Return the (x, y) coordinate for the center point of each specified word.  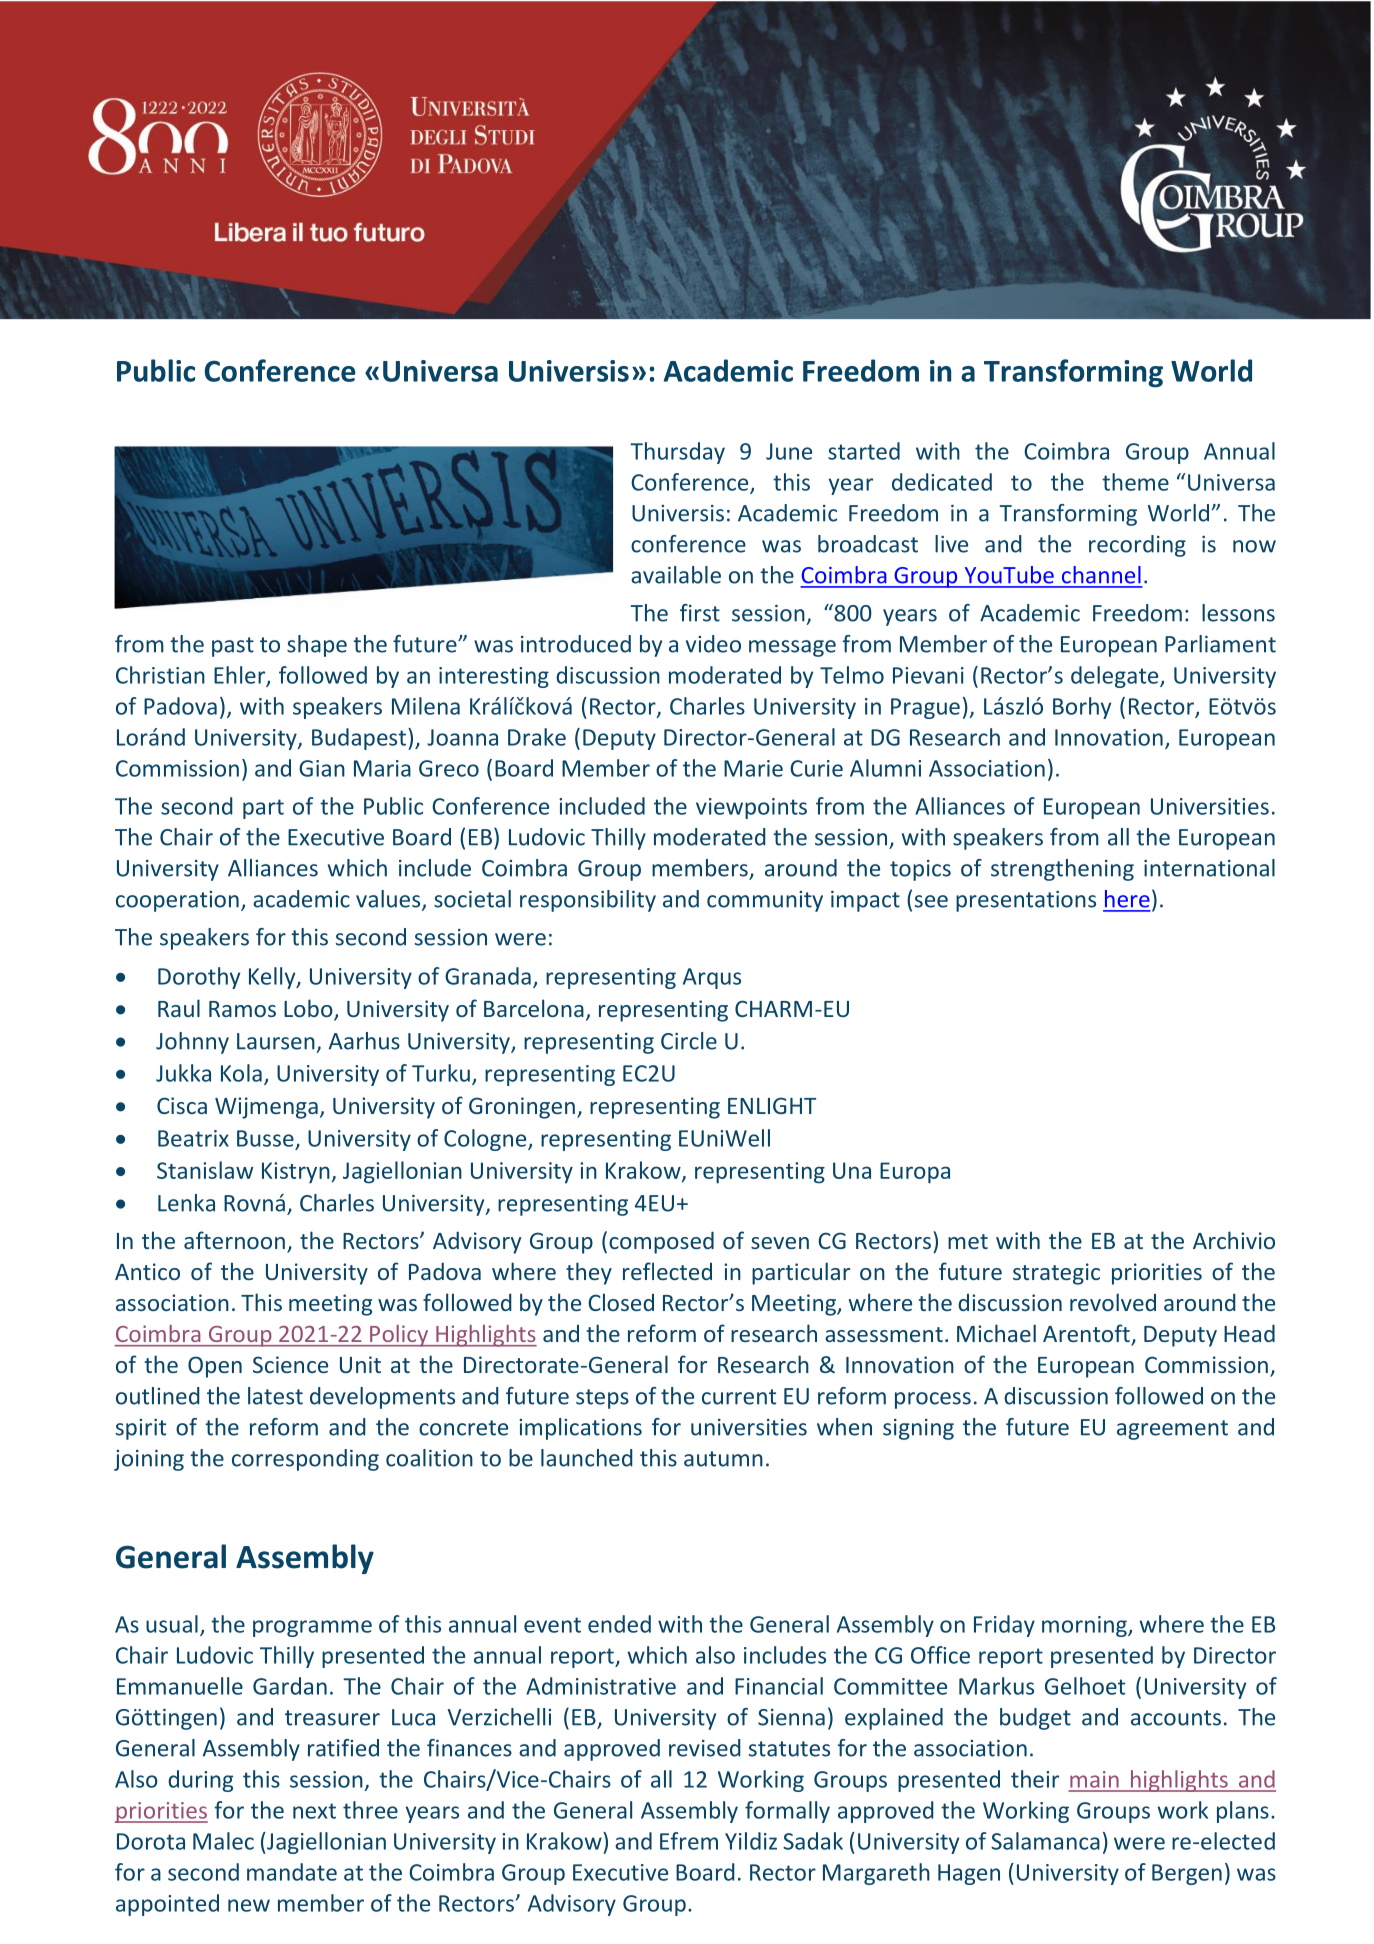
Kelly (273, 978)
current (739, 1397)
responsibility (588, 901)
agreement (1172, 1430)
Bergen (1187, 1874)
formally (787, 1812)
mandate (292, 1872)
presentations (1026, 901)
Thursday (677, 453)
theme (1135, 482)
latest (275, 1396)
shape (317, 646)
